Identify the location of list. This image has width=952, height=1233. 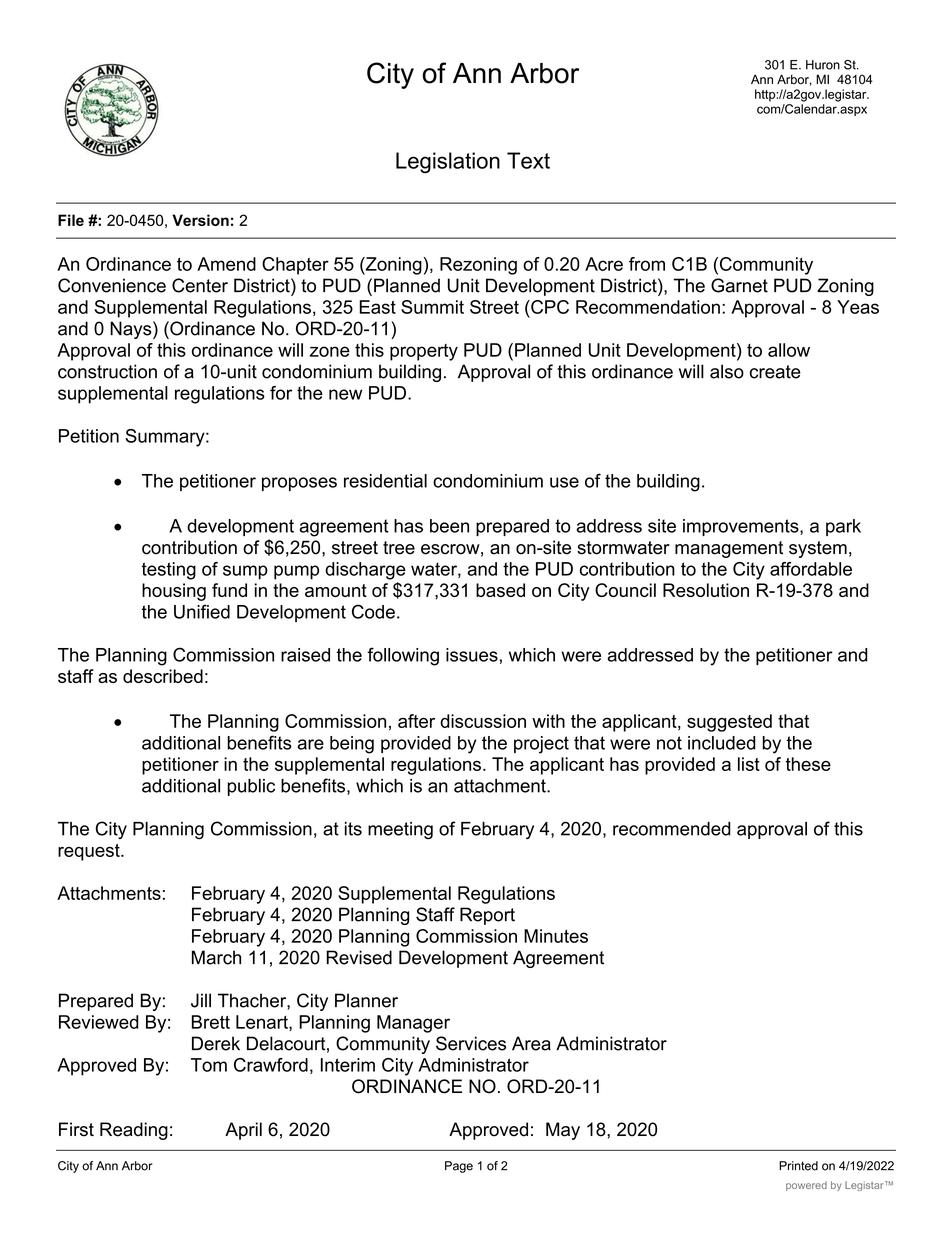
(749, 764).
